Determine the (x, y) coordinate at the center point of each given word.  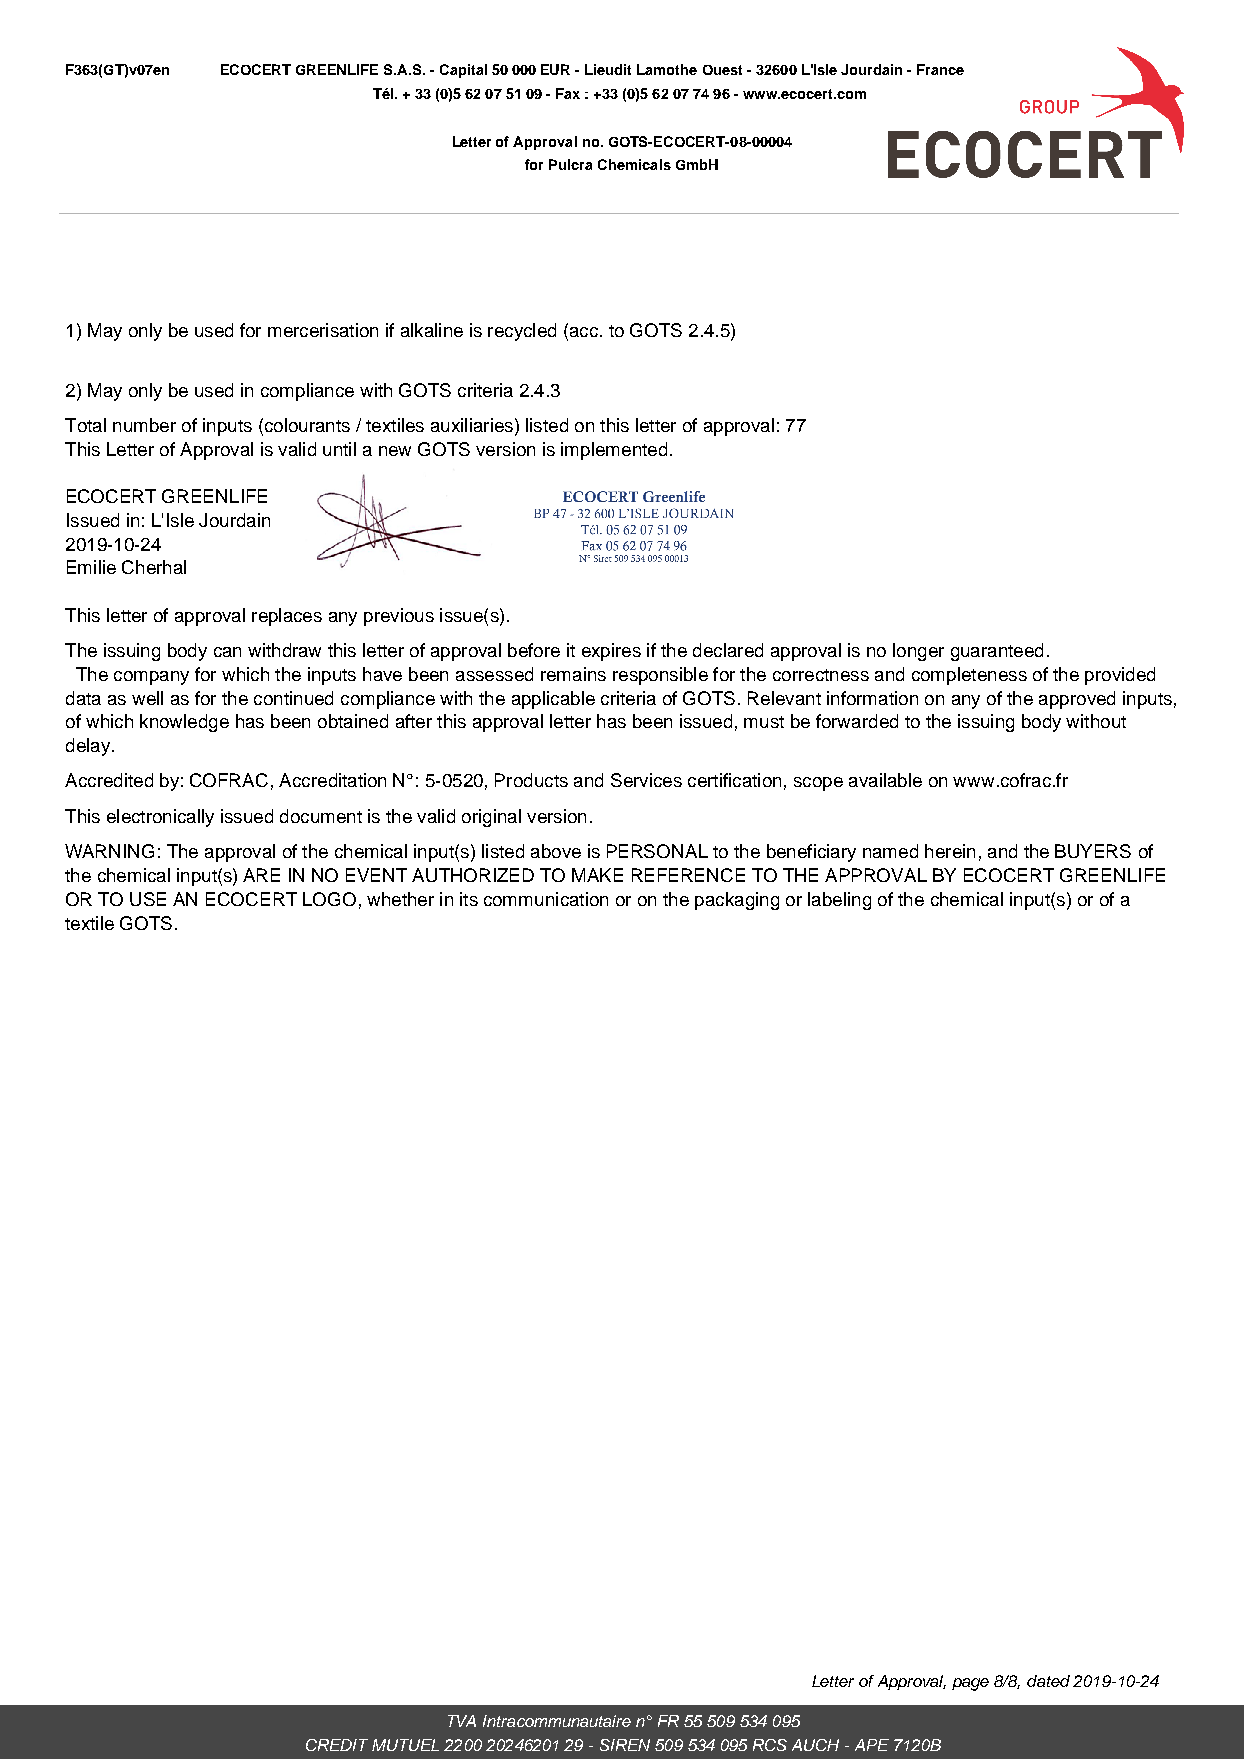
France (940, 69)
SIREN (625, 1745)
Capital (463, 71)
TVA (462, 1721)
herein (950, 851)
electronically (160, 818)
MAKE (597, 875)
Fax (568, 93)
